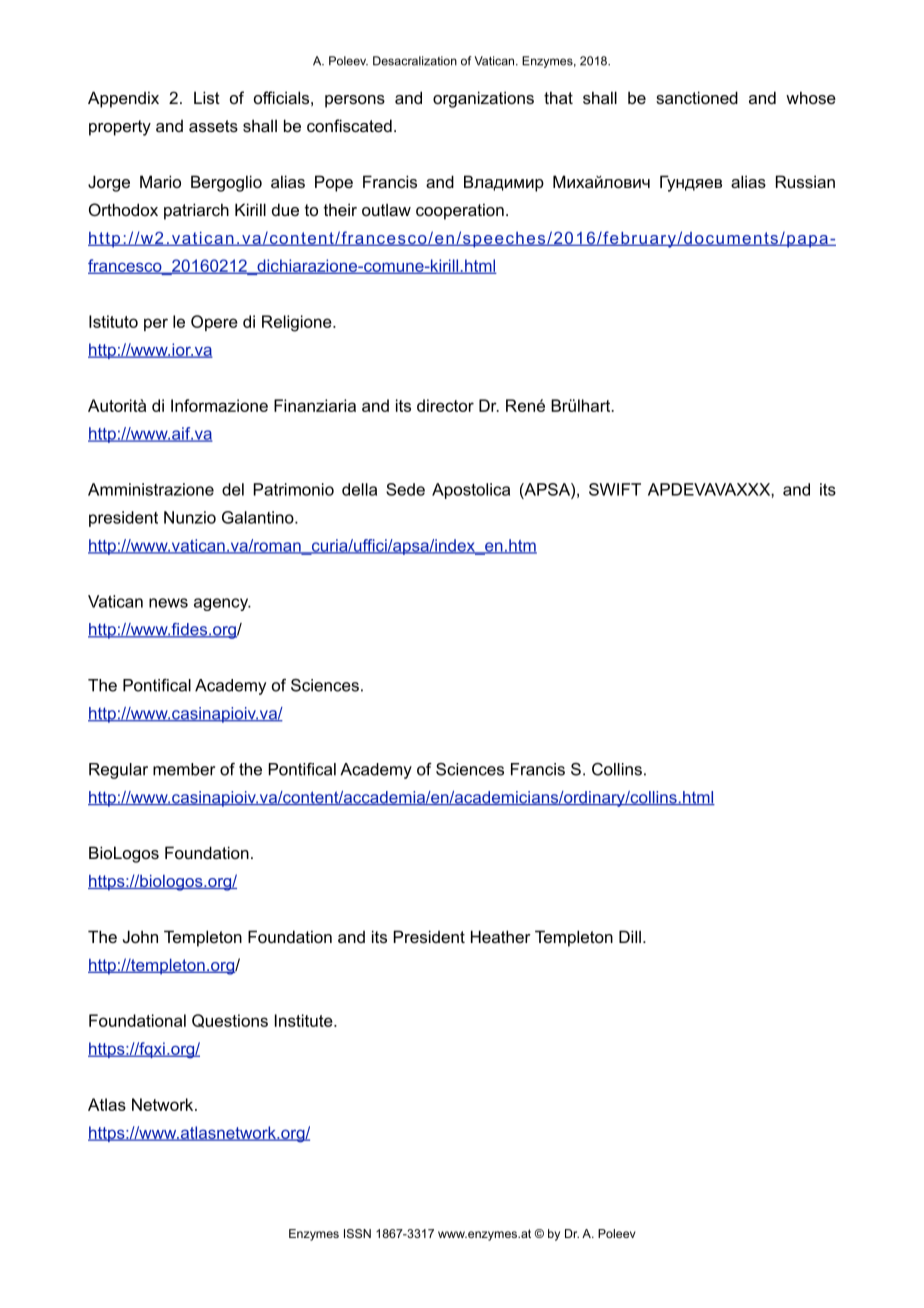 The height and width of the image is (1308, 924). What do you see at coordinates (697, 97) in the image?
I see `sanctioned` at bounding box center [697, 97].
